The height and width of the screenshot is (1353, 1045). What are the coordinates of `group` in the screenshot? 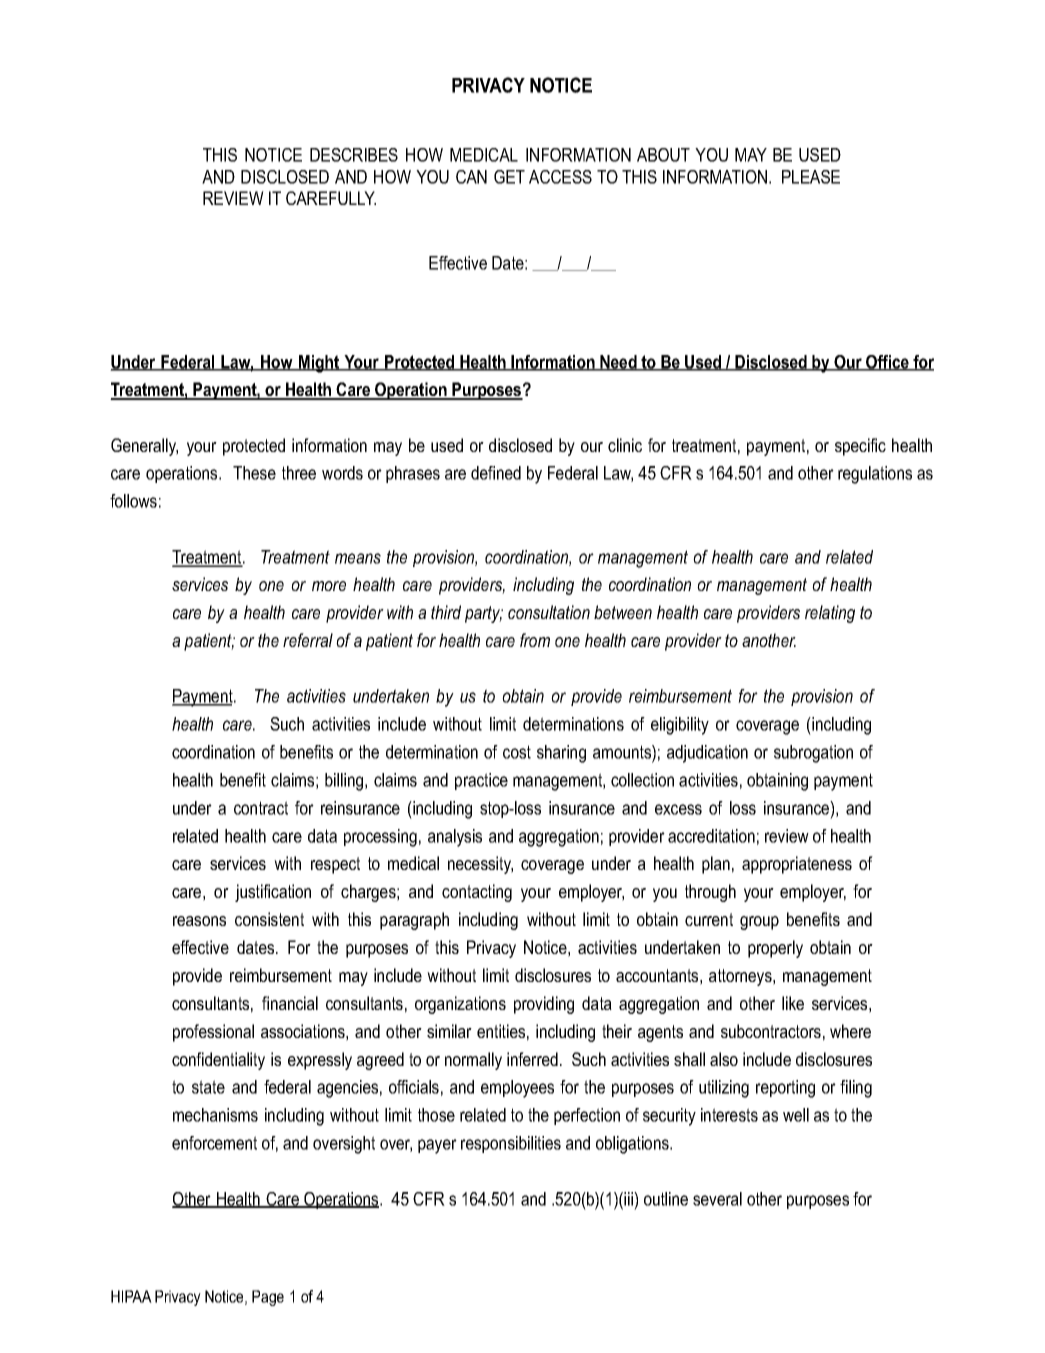 It's located at (759, 923).
